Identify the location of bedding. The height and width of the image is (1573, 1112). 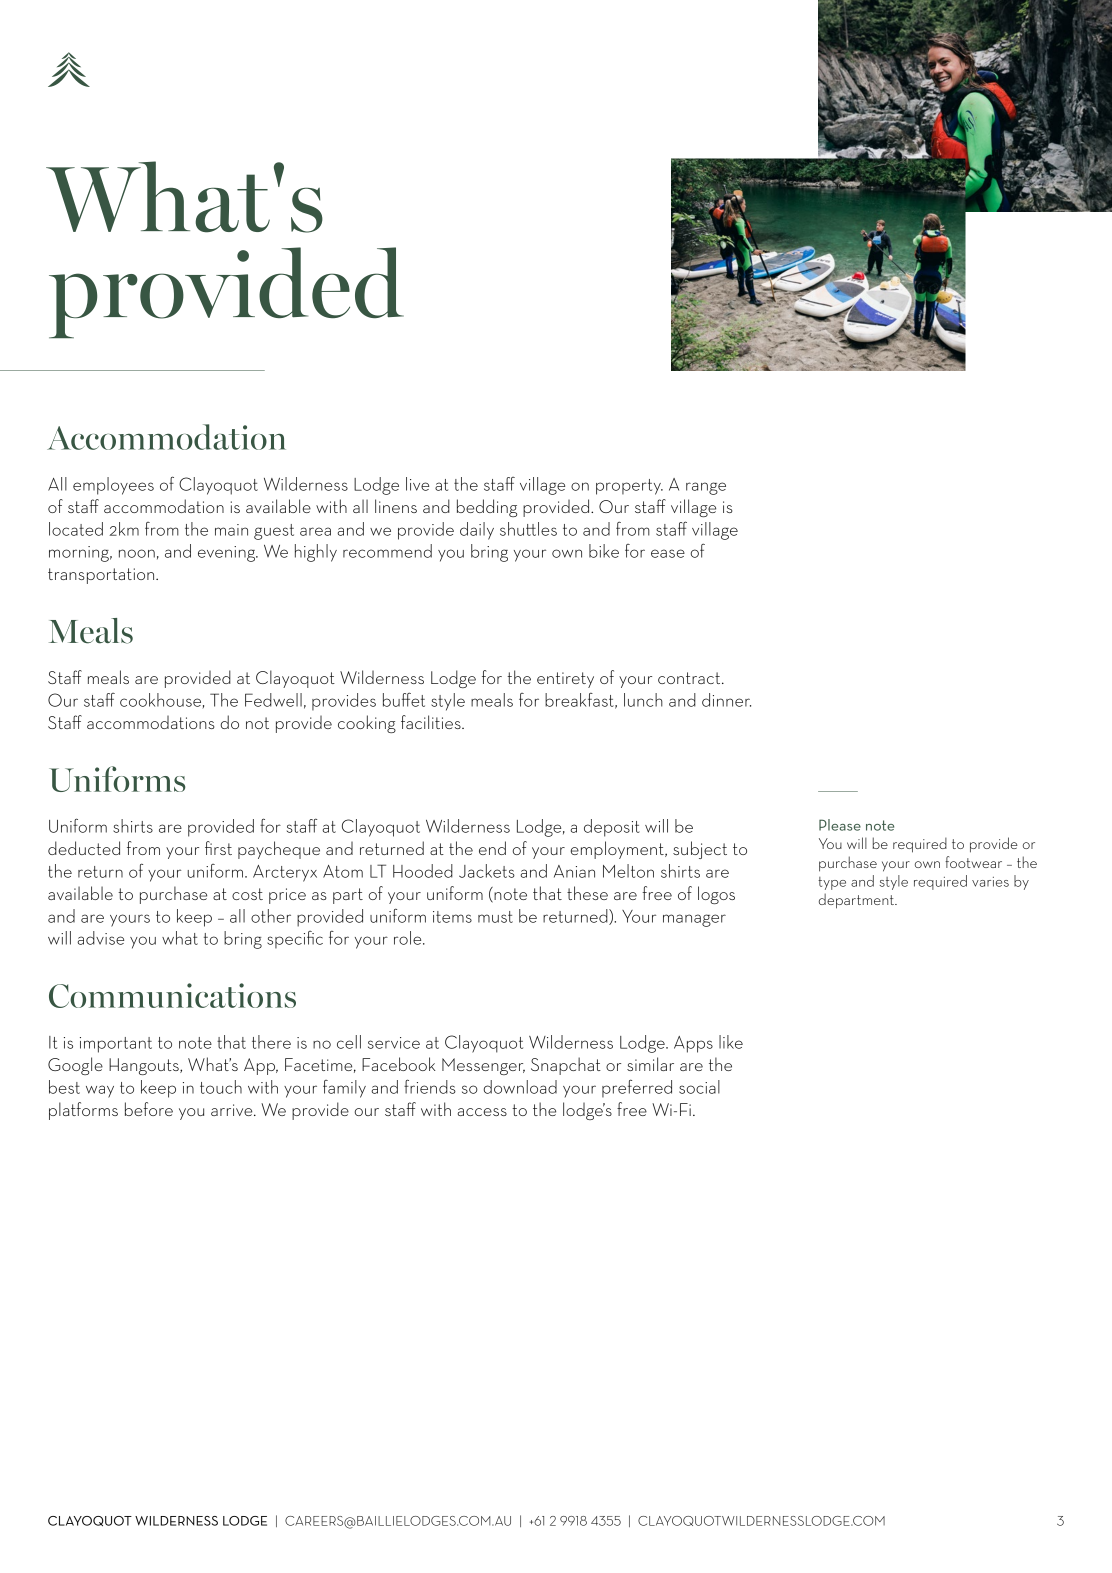
(487, 508).
